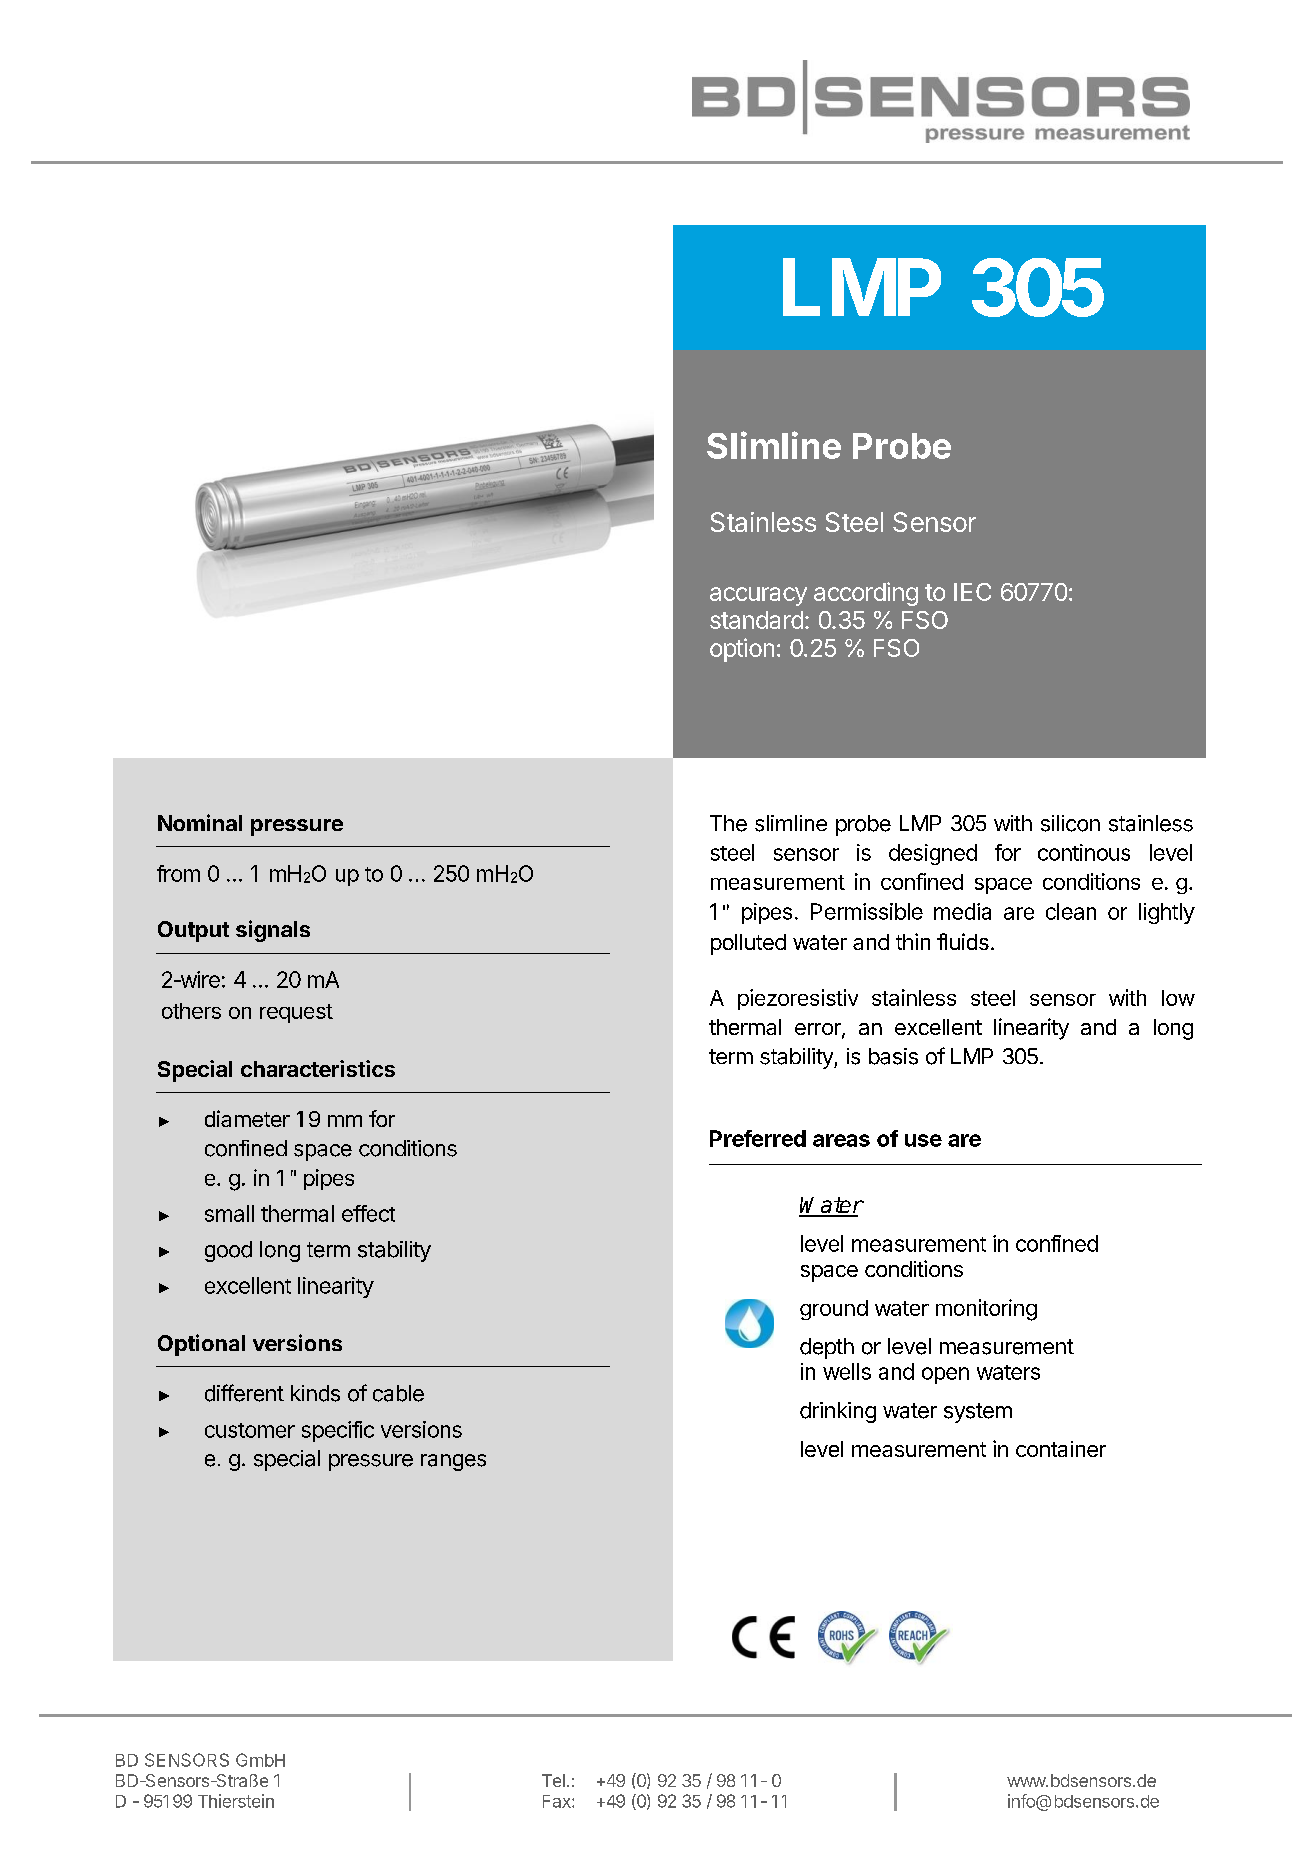 Image resolution: width=1315 pixels, height=1861 pixels. I want to click on standard, so click(756, 620).
